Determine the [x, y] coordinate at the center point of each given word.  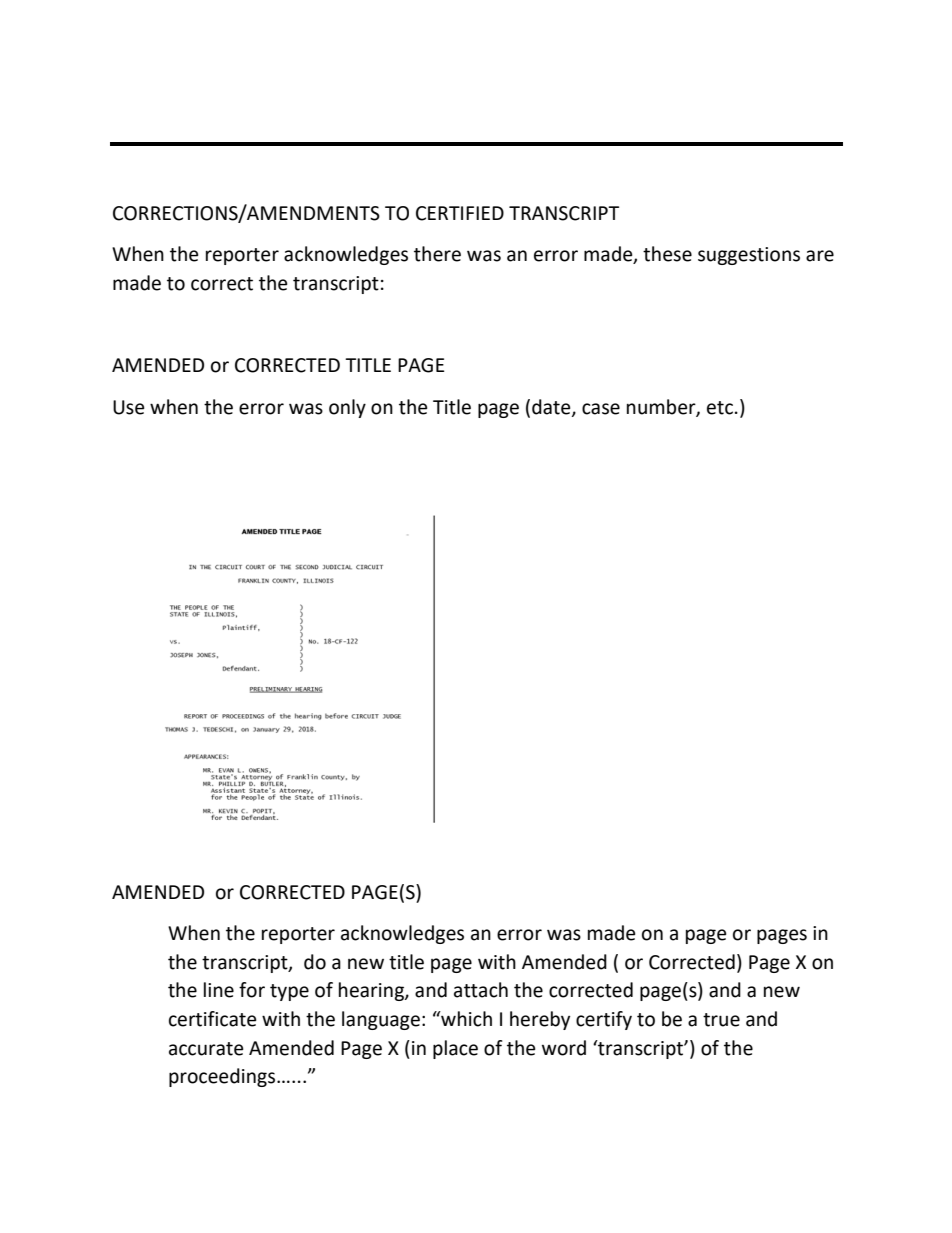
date [552, 407]
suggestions [749, 256]
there [437, 254]
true [721, 1020]
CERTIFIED [460, 213]
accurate [206, 1049]
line [219, 990]
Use [129, 407]
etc [720, 408]
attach [481, 990]
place [455, 1049]
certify [604, 1020]
